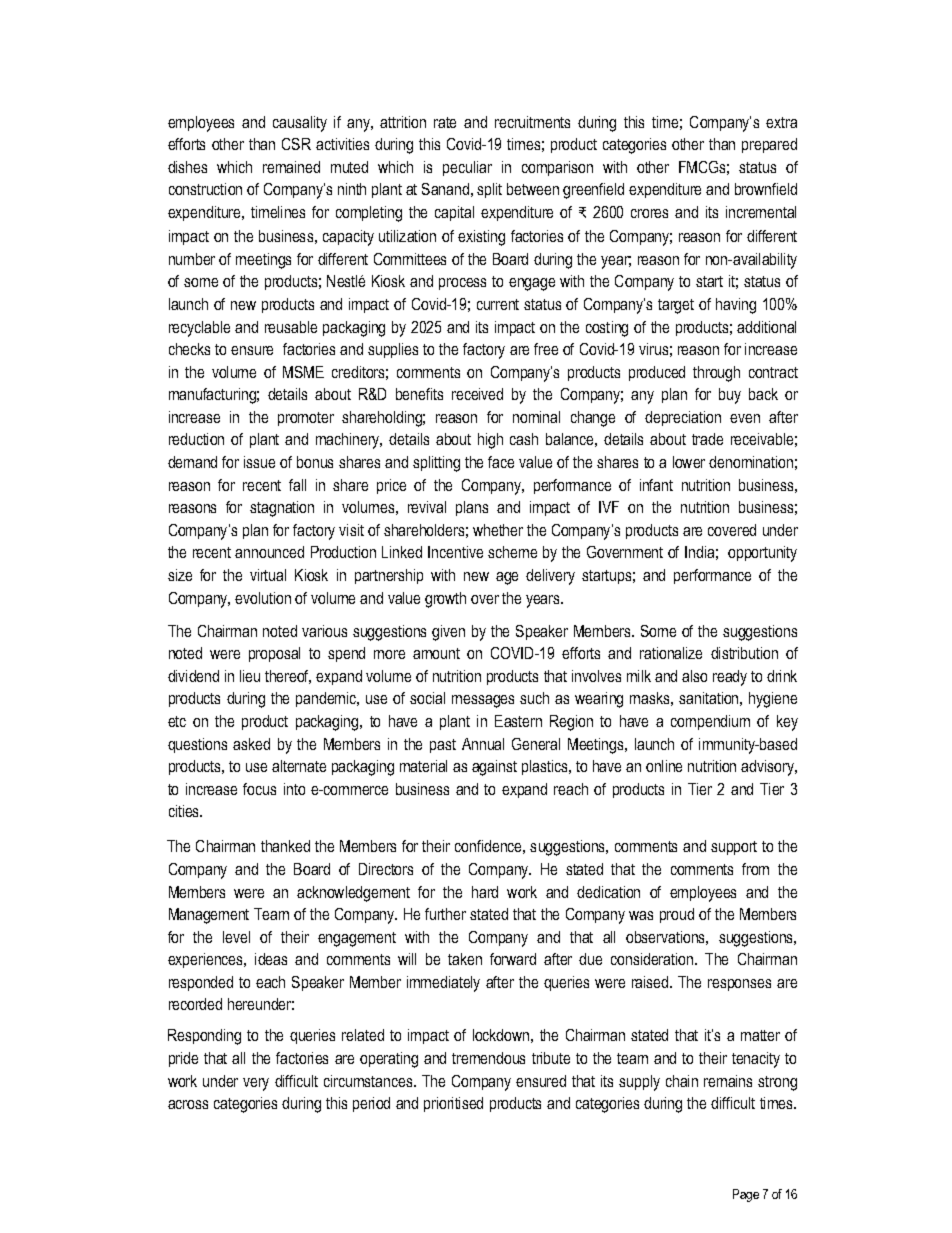 This screenshot has height=1233, width=952. Describe the element at coordinates (188, 1104) in the screenshot. I see `across` at that location.
